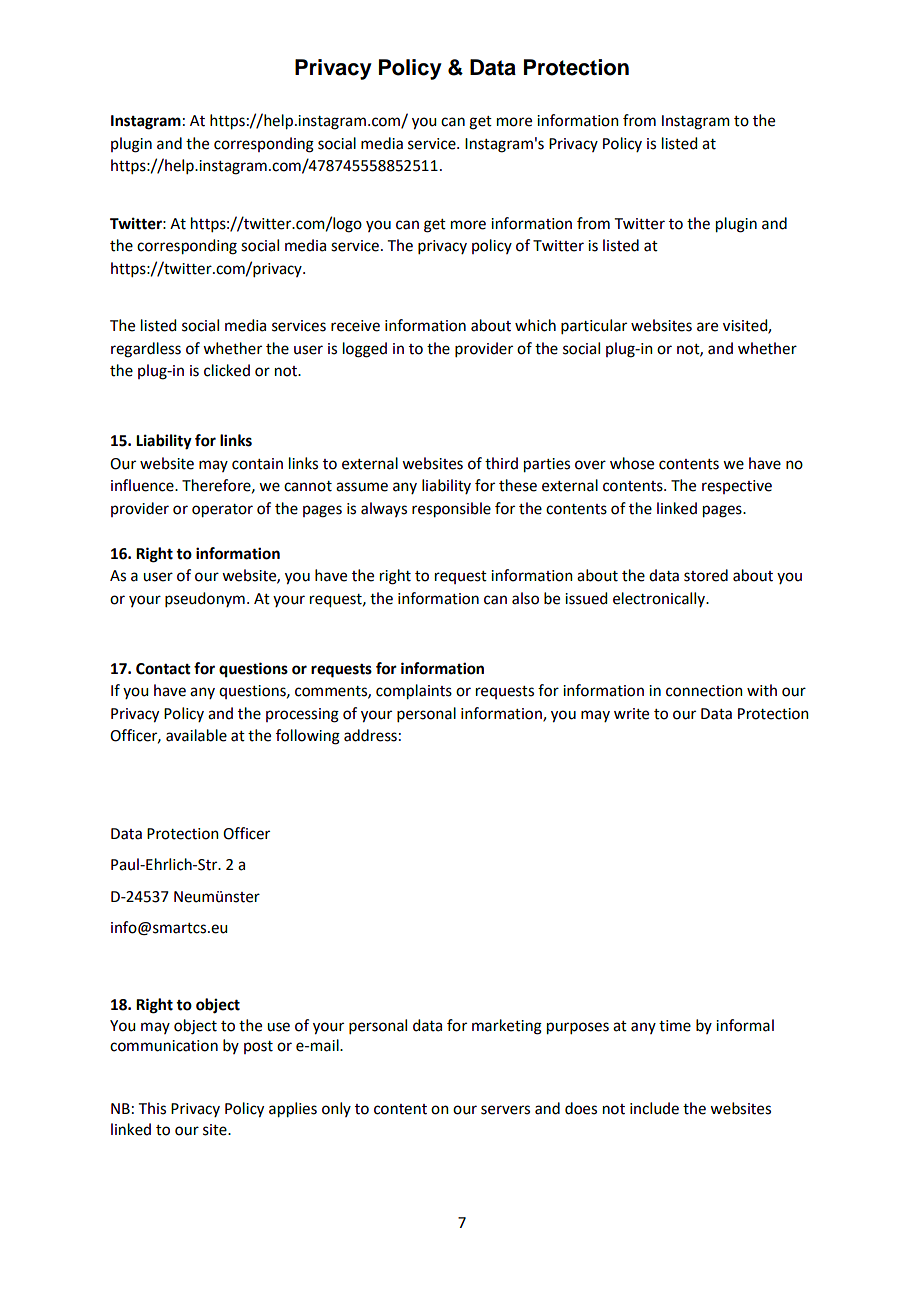 Image resolution: width=924 pixels, height=1308 pixels. I want to click on logged, so click(365, 350).
